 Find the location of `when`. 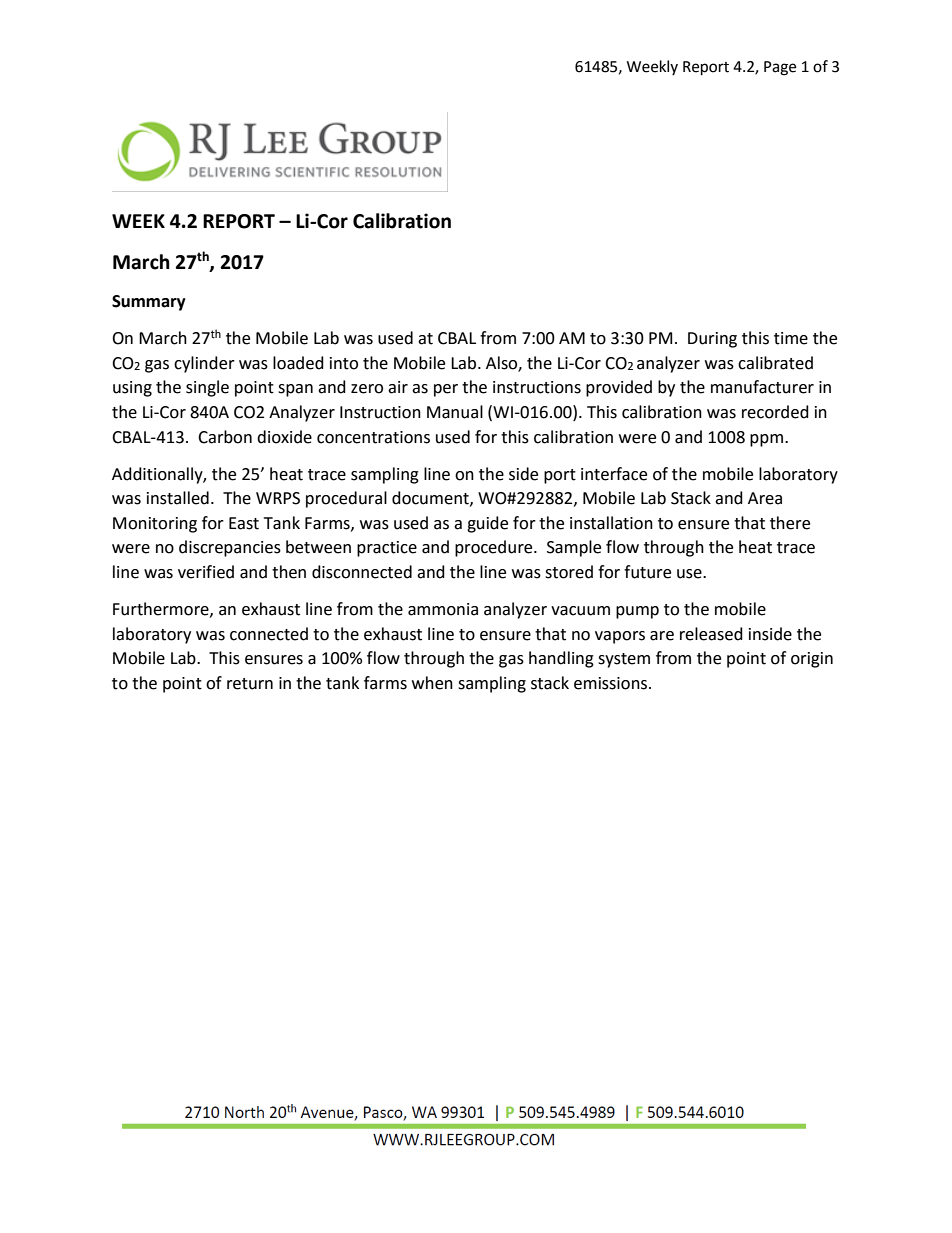

when is located at coordinates (432, 683).
